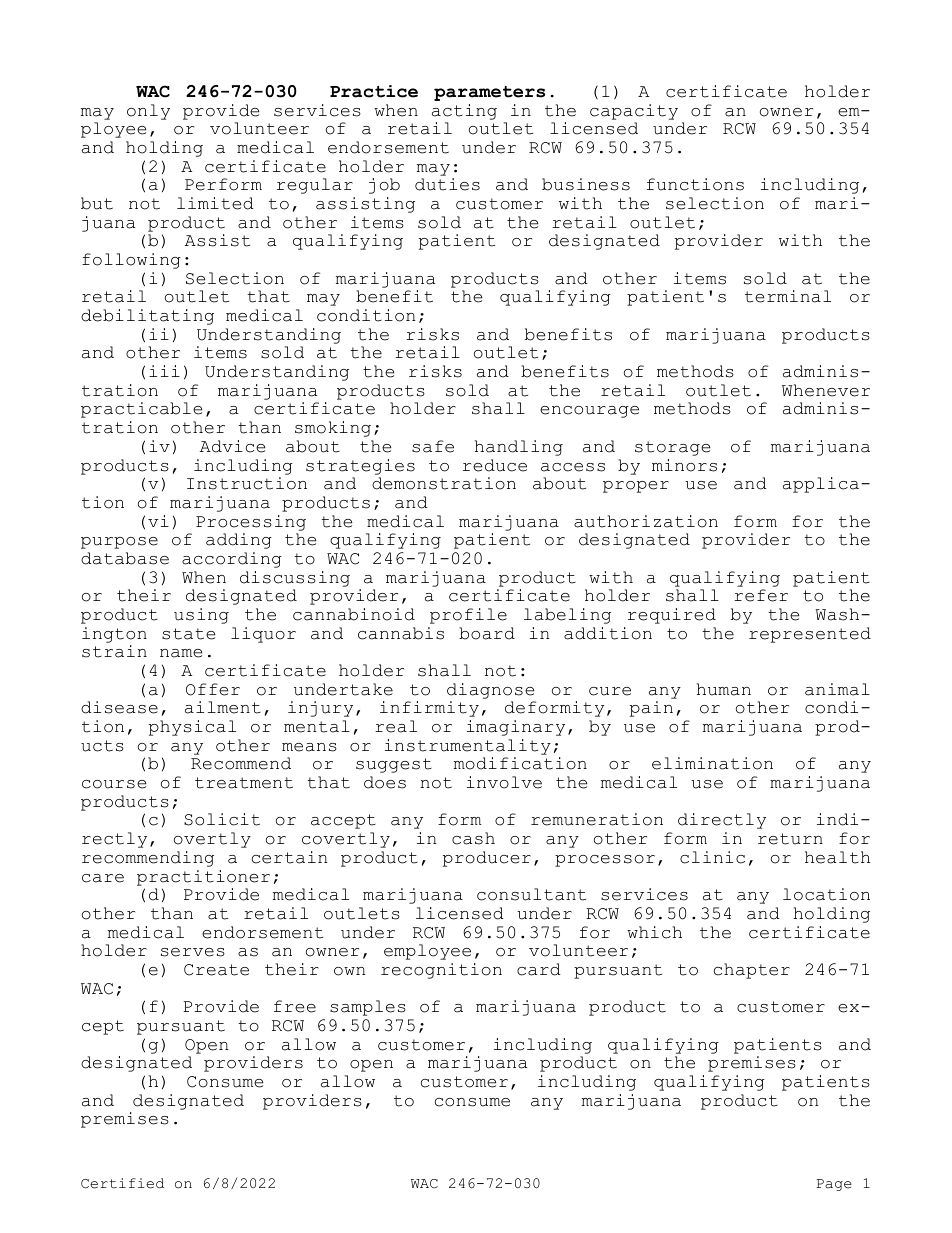 This image has width=952, height=1233. What do you see at coordinates (634, 112) in the image?
I see `capacity` at bounding box center [634, 112].
